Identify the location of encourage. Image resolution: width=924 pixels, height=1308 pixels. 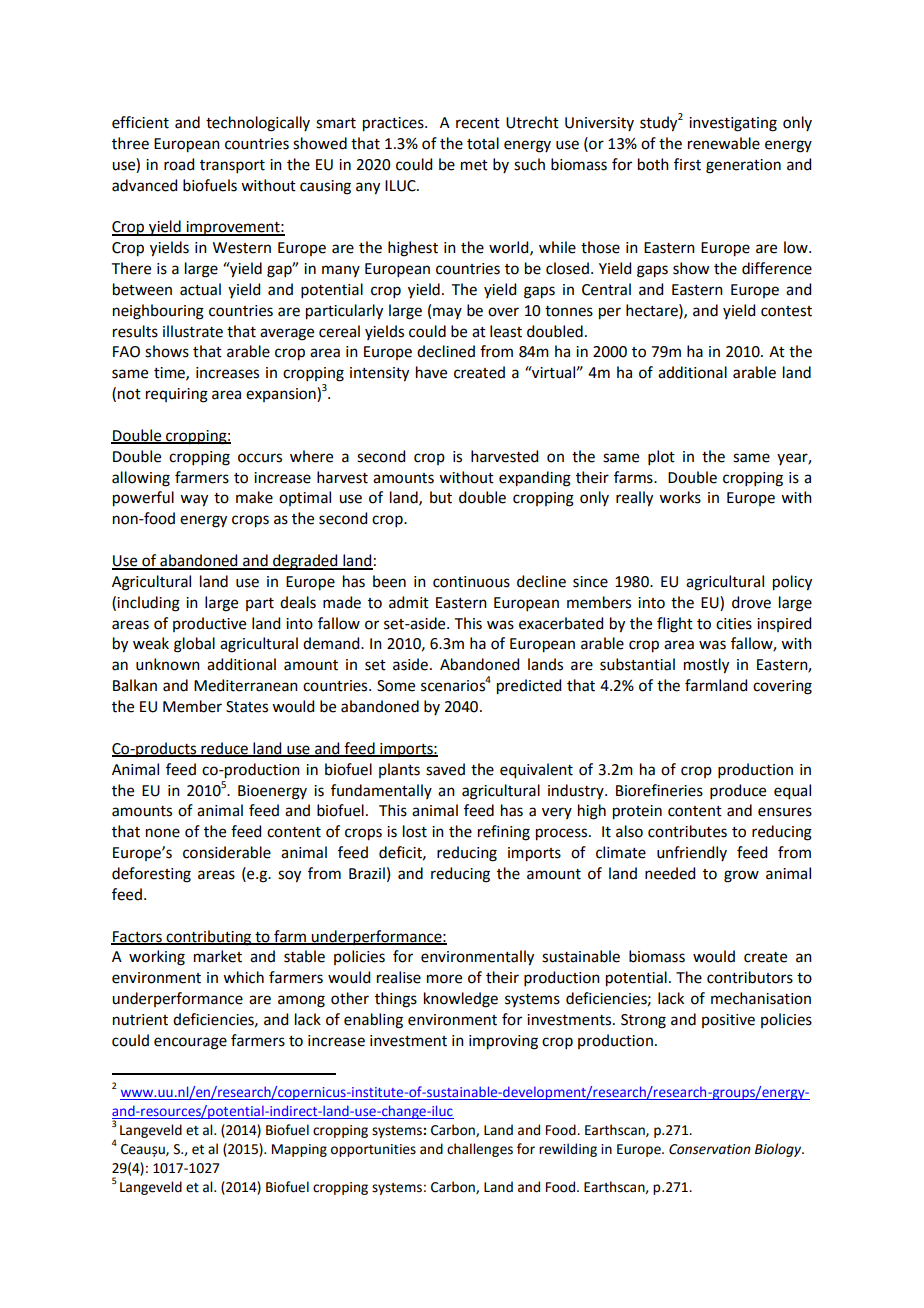
(190, 1043).
